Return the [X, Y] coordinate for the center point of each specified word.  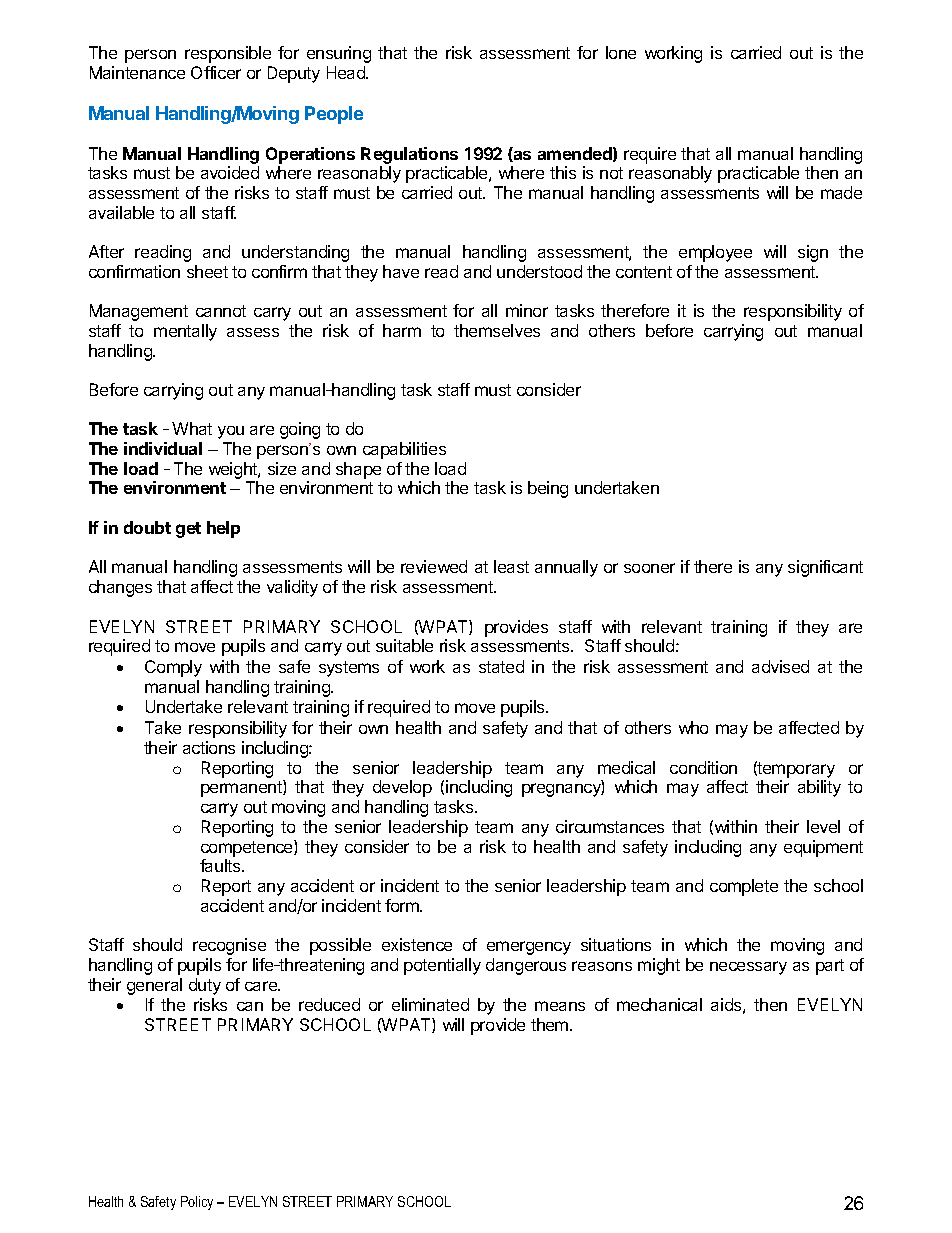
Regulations [409, 155]
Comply [173, 668]
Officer [216, 72]
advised [780, 666]
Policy [197, 1203]
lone [621, 52]
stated [501, 666]
